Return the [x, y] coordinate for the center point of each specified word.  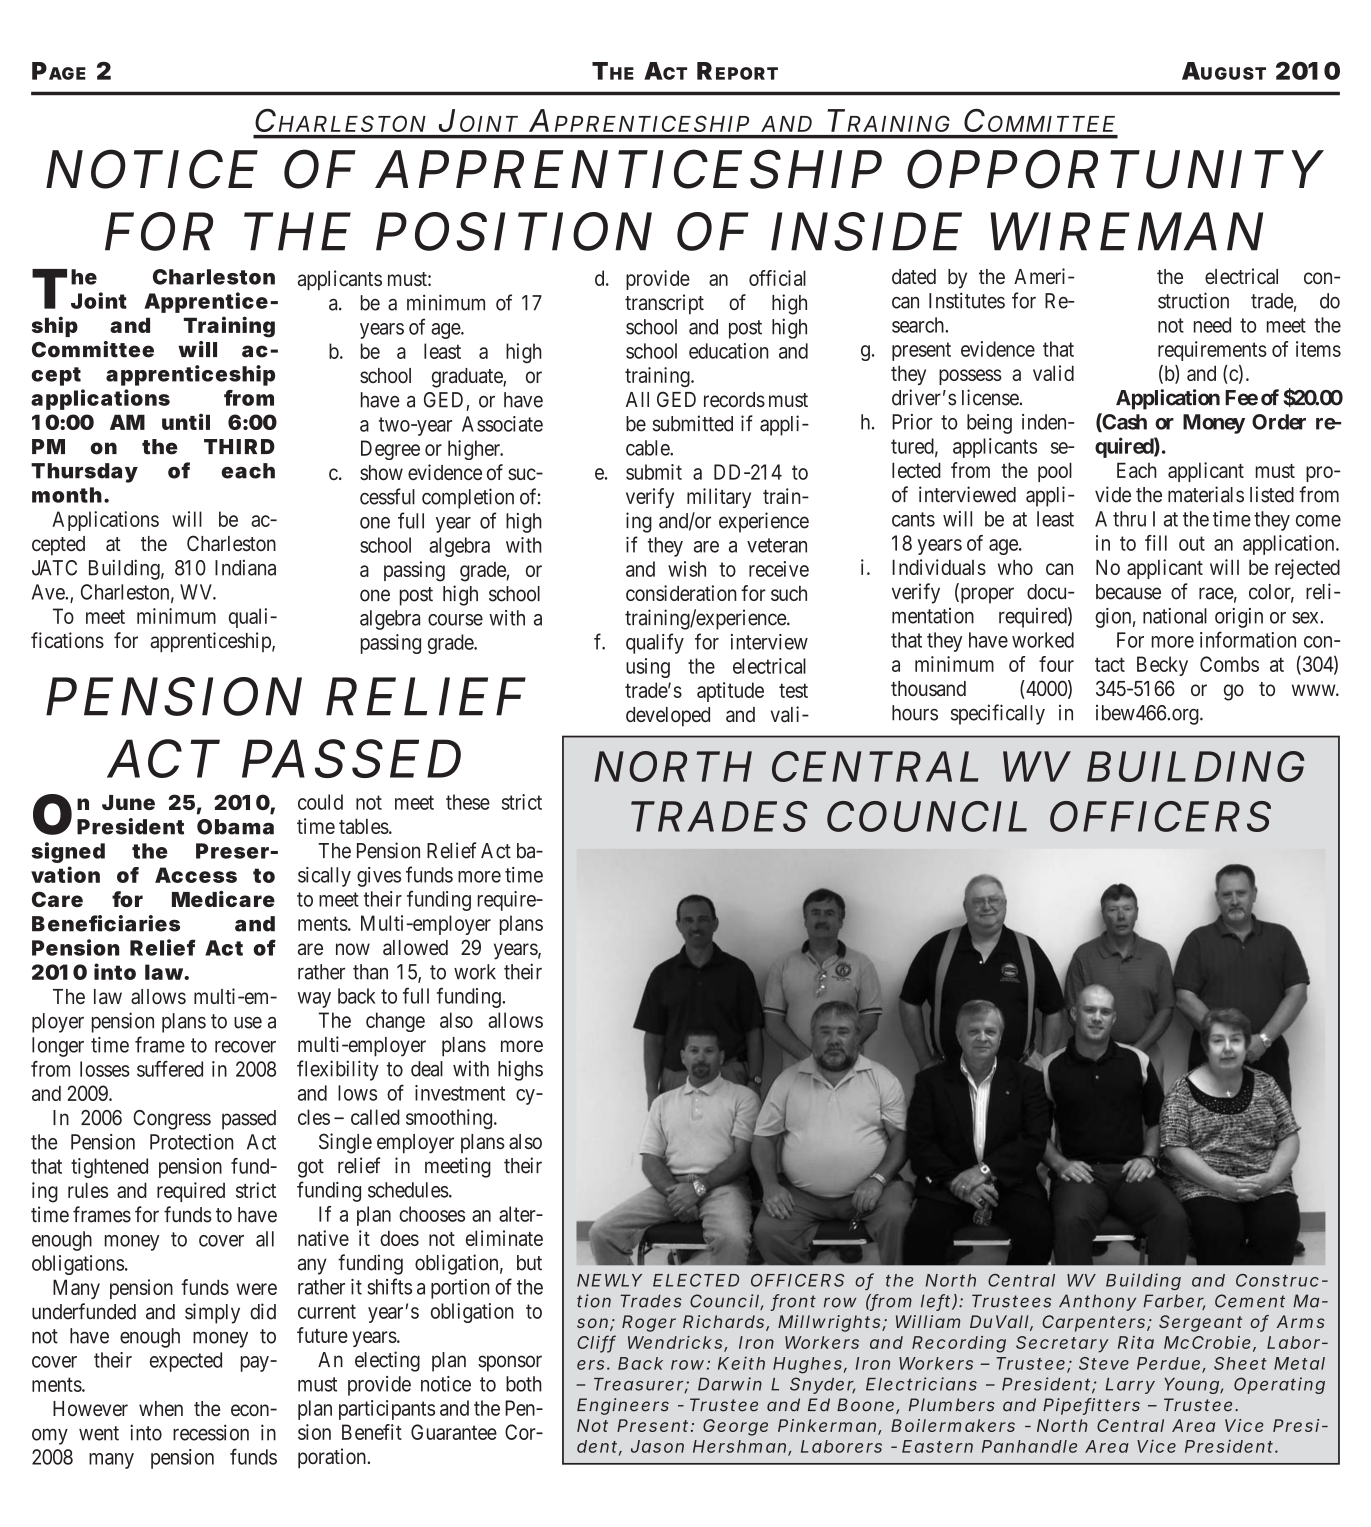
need [1212, 325]
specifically [998, 714]
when [161, 1408]
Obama [235, 827]
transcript [664, 304]
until [186, 421]
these [468, 802]
